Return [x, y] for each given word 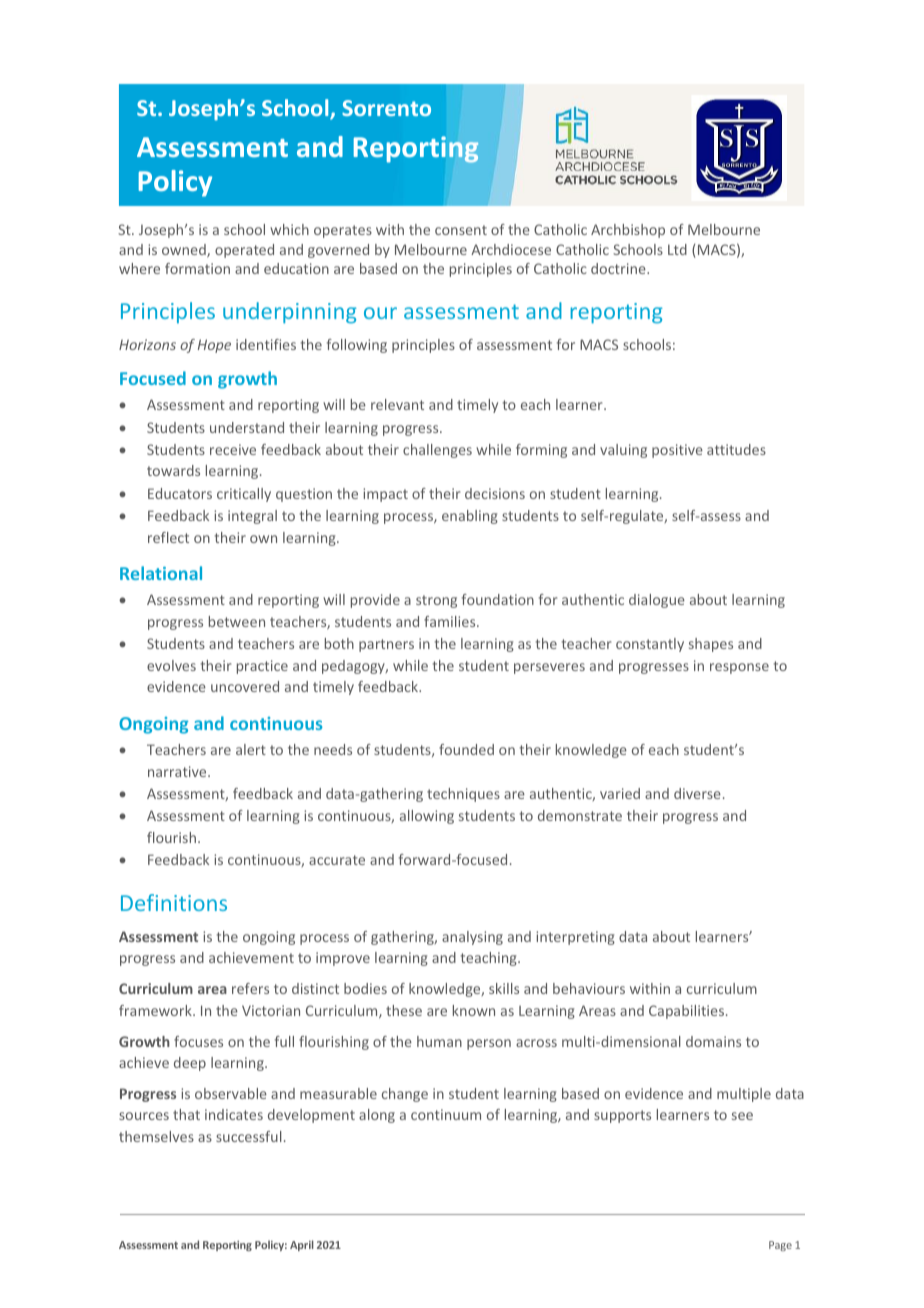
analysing [472, 938]
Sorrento [386, 108]
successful [249, 1136]
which [289, 229]
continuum [446, 1114]
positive [677, 451]
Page [780, 1246]
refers [250, 988]
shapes [711, 645]
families [451, 621]
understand [247, 427]
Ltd [677, 249]
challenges [437, 451]
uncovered [245, 686]
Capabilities [688, 1012]
